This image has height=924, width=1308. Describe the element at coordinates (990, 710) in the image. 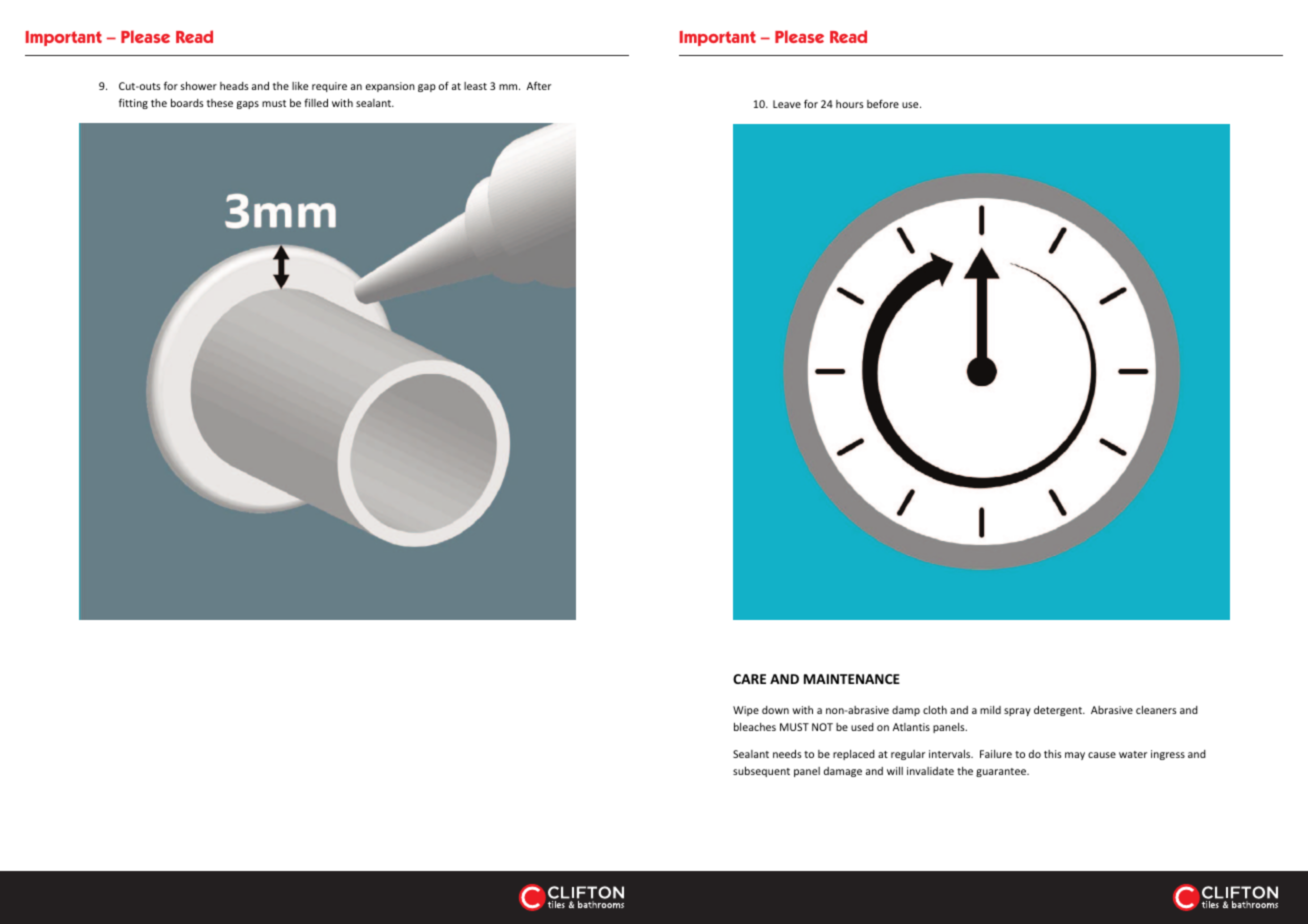

I see `mild` at that location.
